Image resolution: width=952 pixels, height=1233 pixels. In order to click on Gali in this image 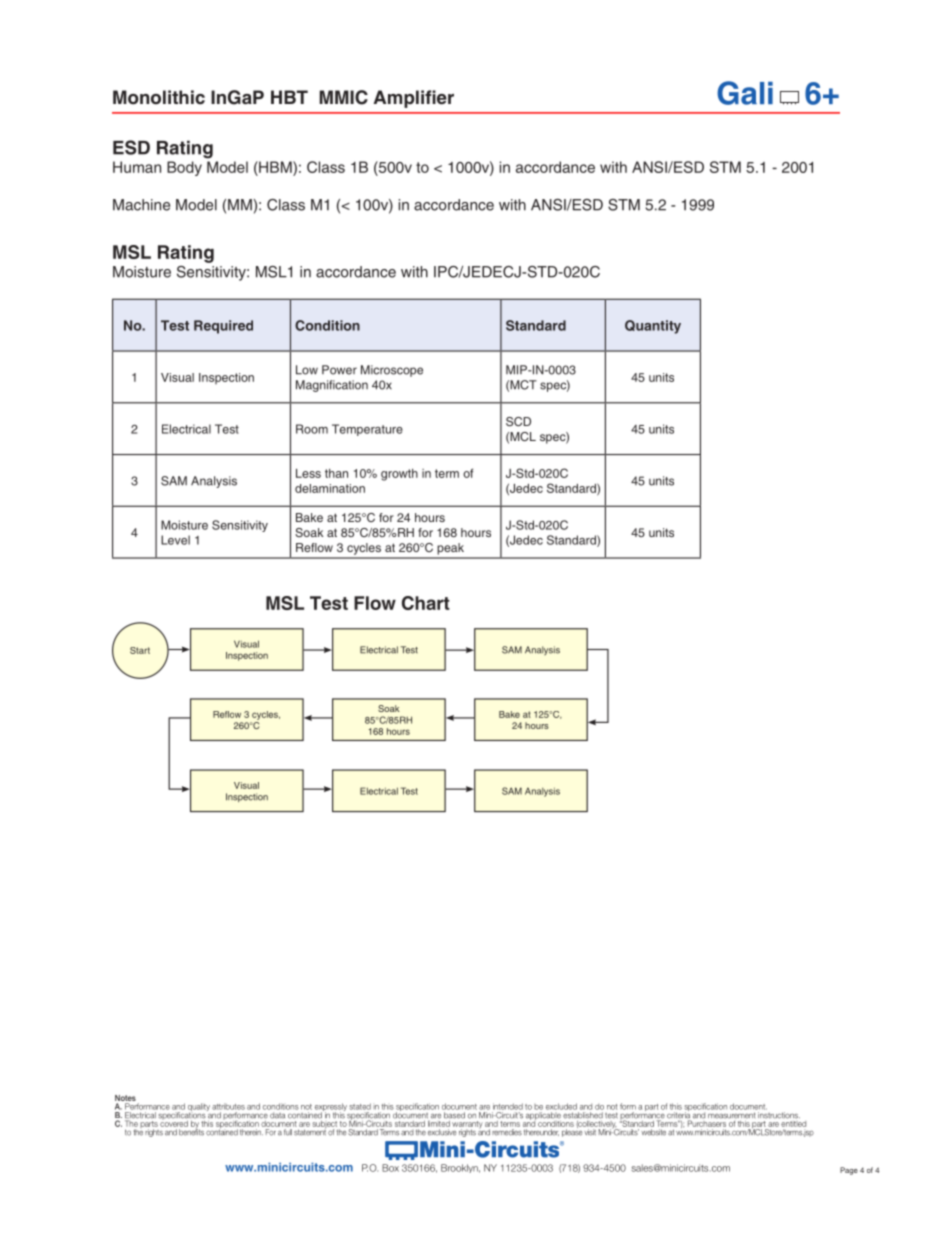, I will do `click(745, 93)`.
